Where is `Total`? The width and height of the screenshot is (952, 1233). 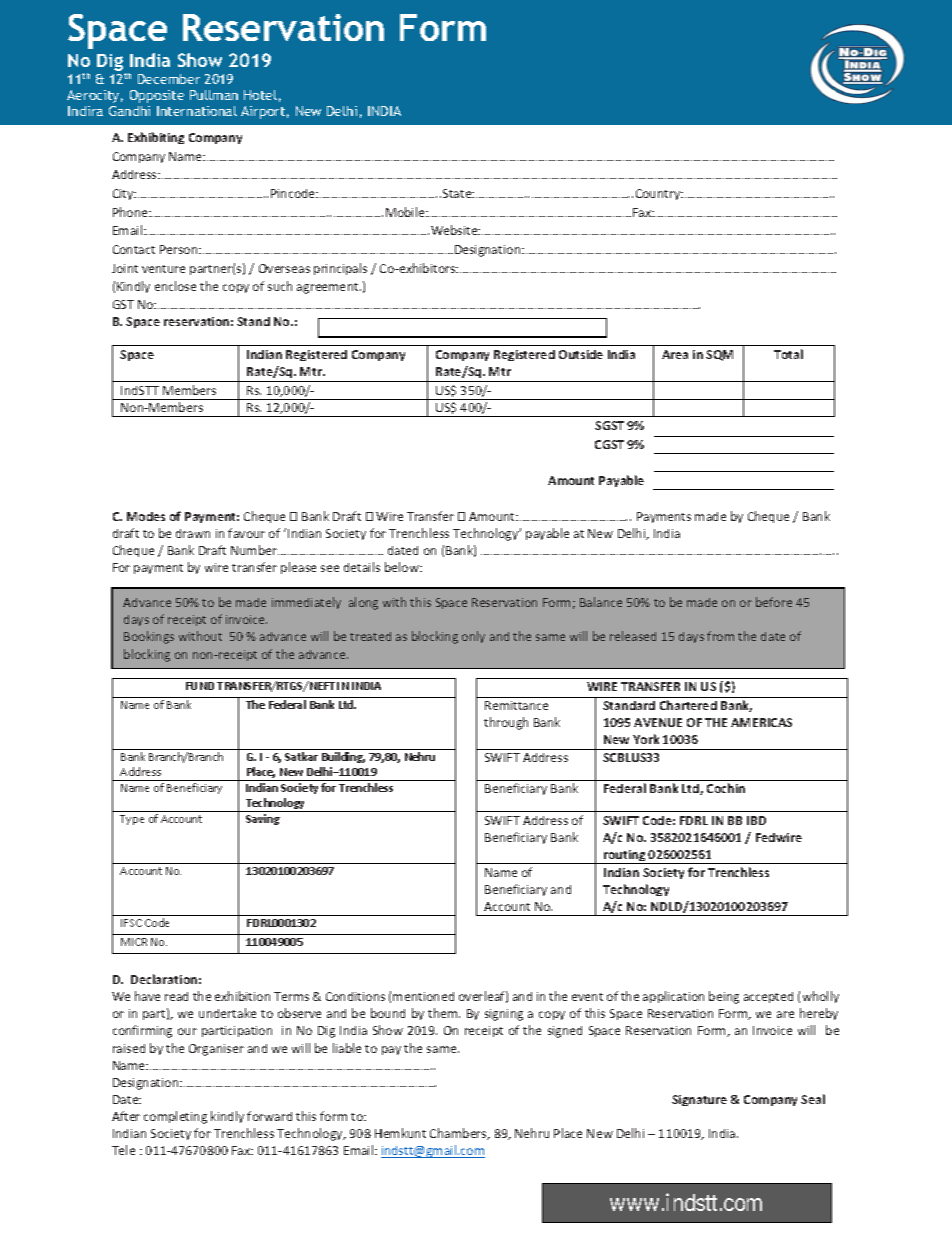
Total is located at coordinates (788, 354).
